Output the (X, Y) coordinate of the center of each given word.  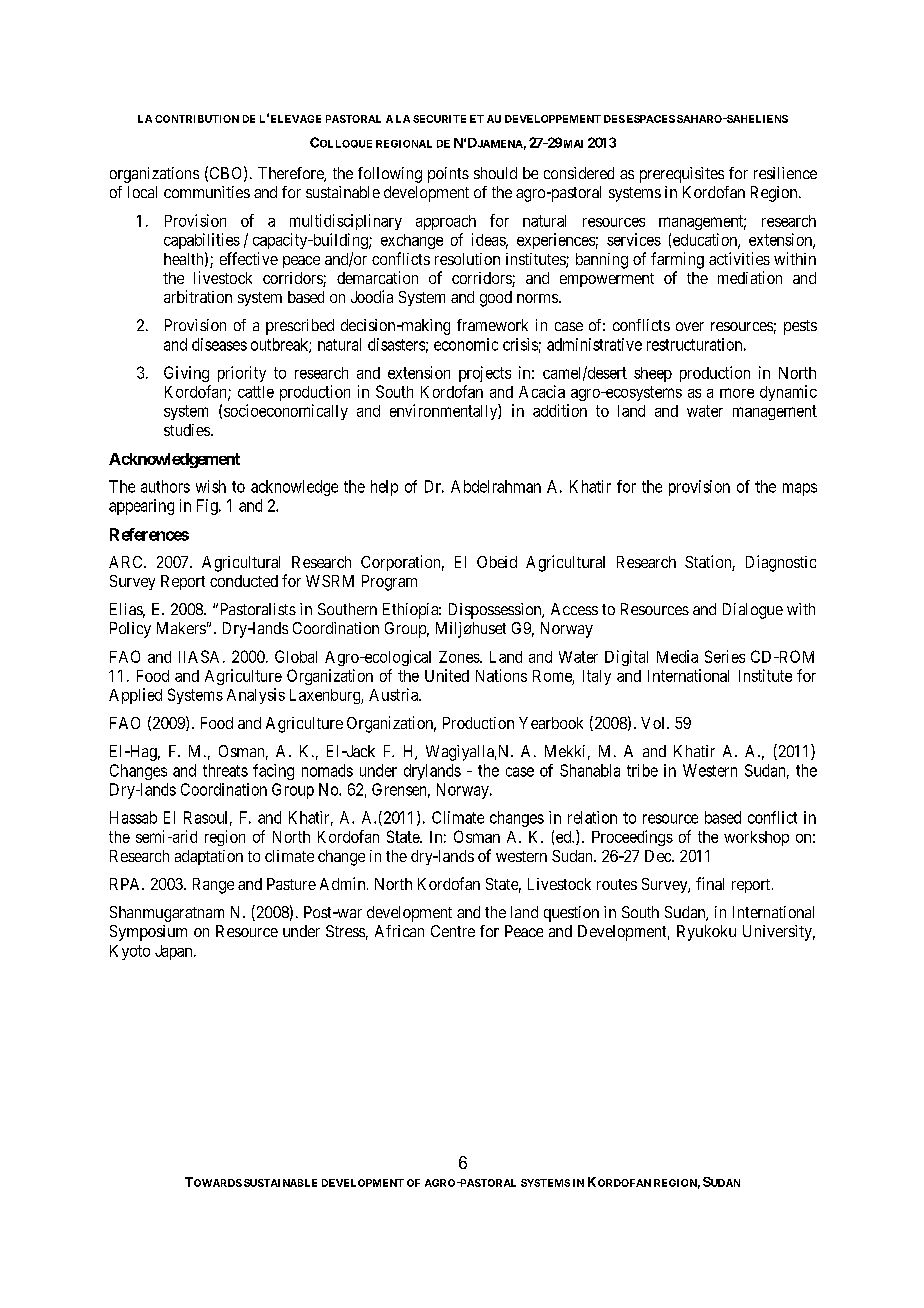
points (448, 175)
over (690, 326)
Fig (208, 507)
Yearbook (551, 723)
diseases (219, 344)
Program (389, 583)
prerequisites (682, 175)
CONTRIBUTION (197, 119)
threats (225, 770)
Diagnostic (781, 563)
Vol (654, 723)
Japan (175, 952)
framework (492, 325)
